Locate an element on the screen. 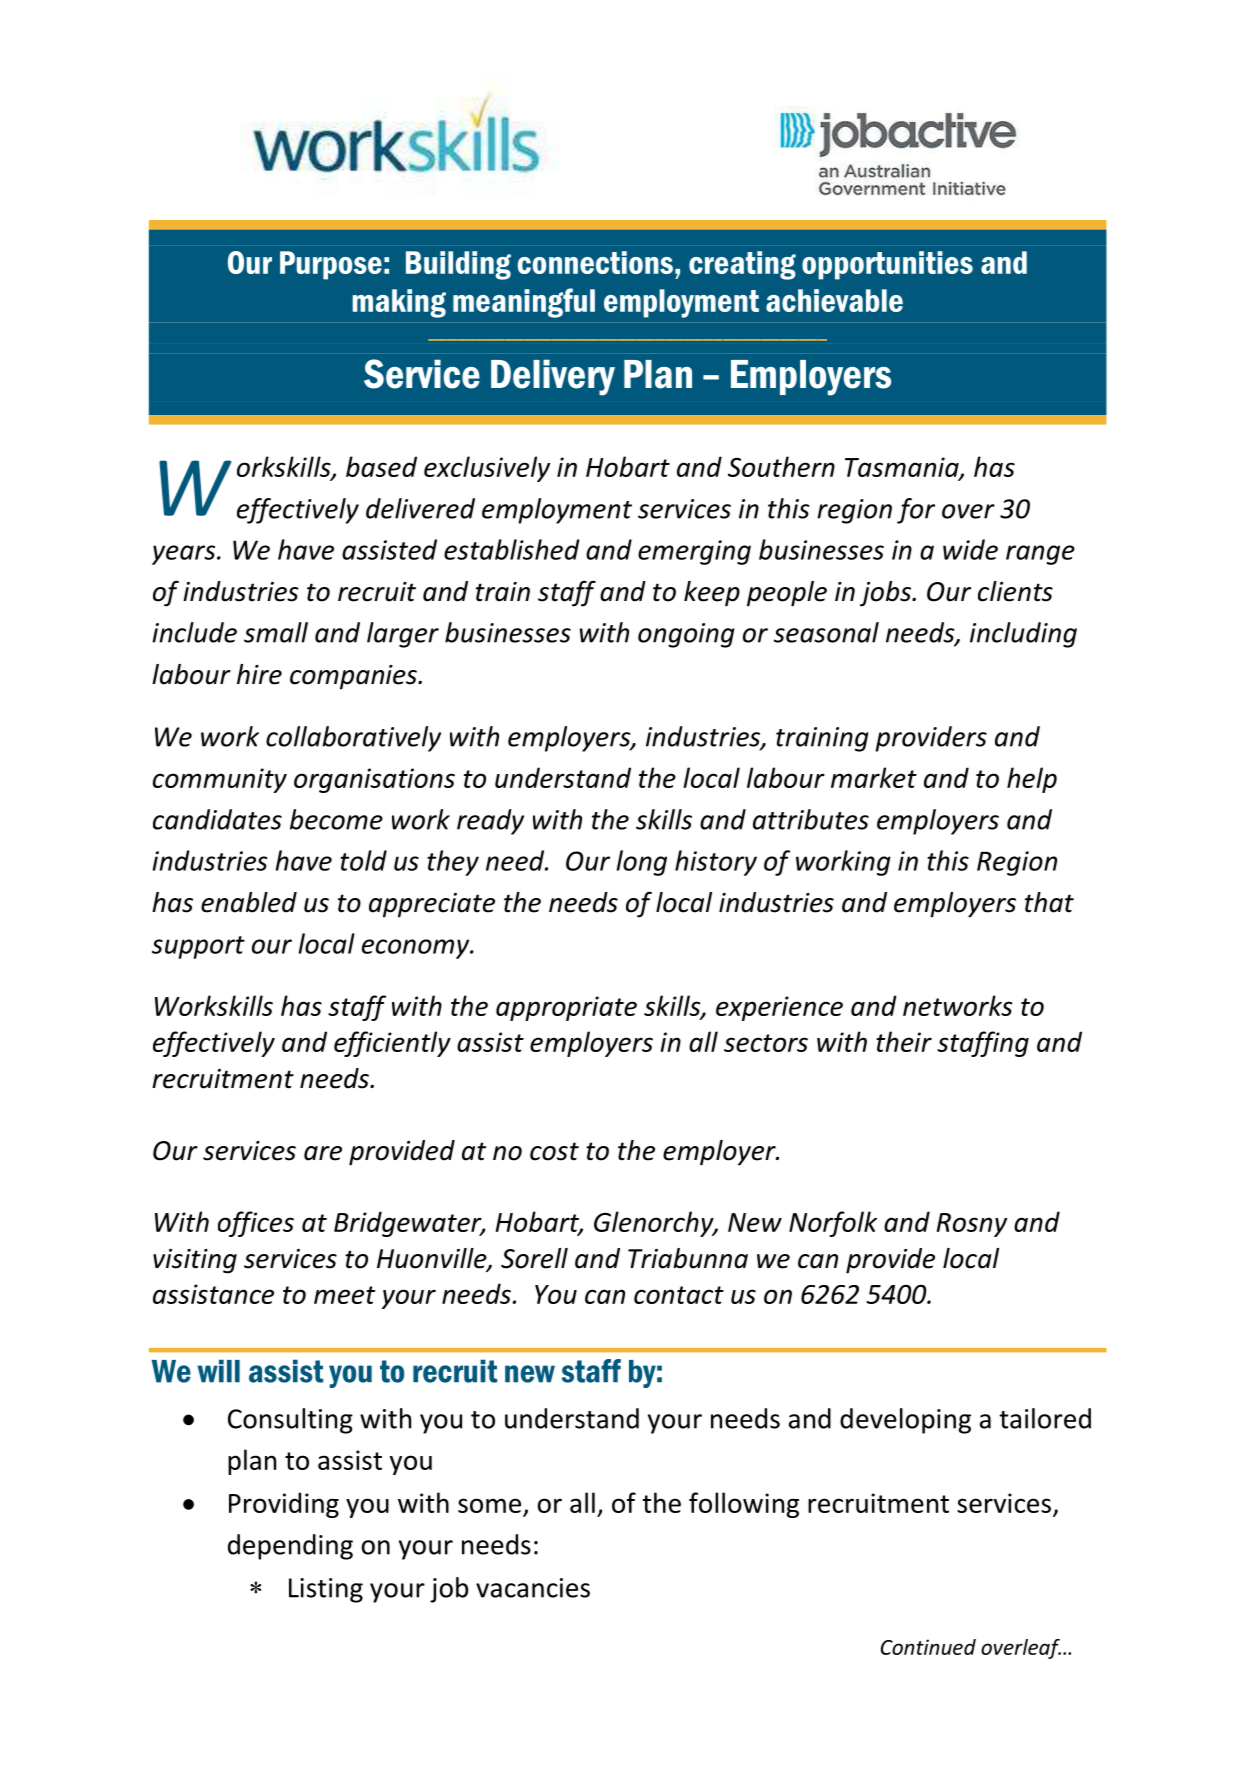 The height and width of the screenshot is (1774, 1255). Listing is located at coordinates (326, 1590).
